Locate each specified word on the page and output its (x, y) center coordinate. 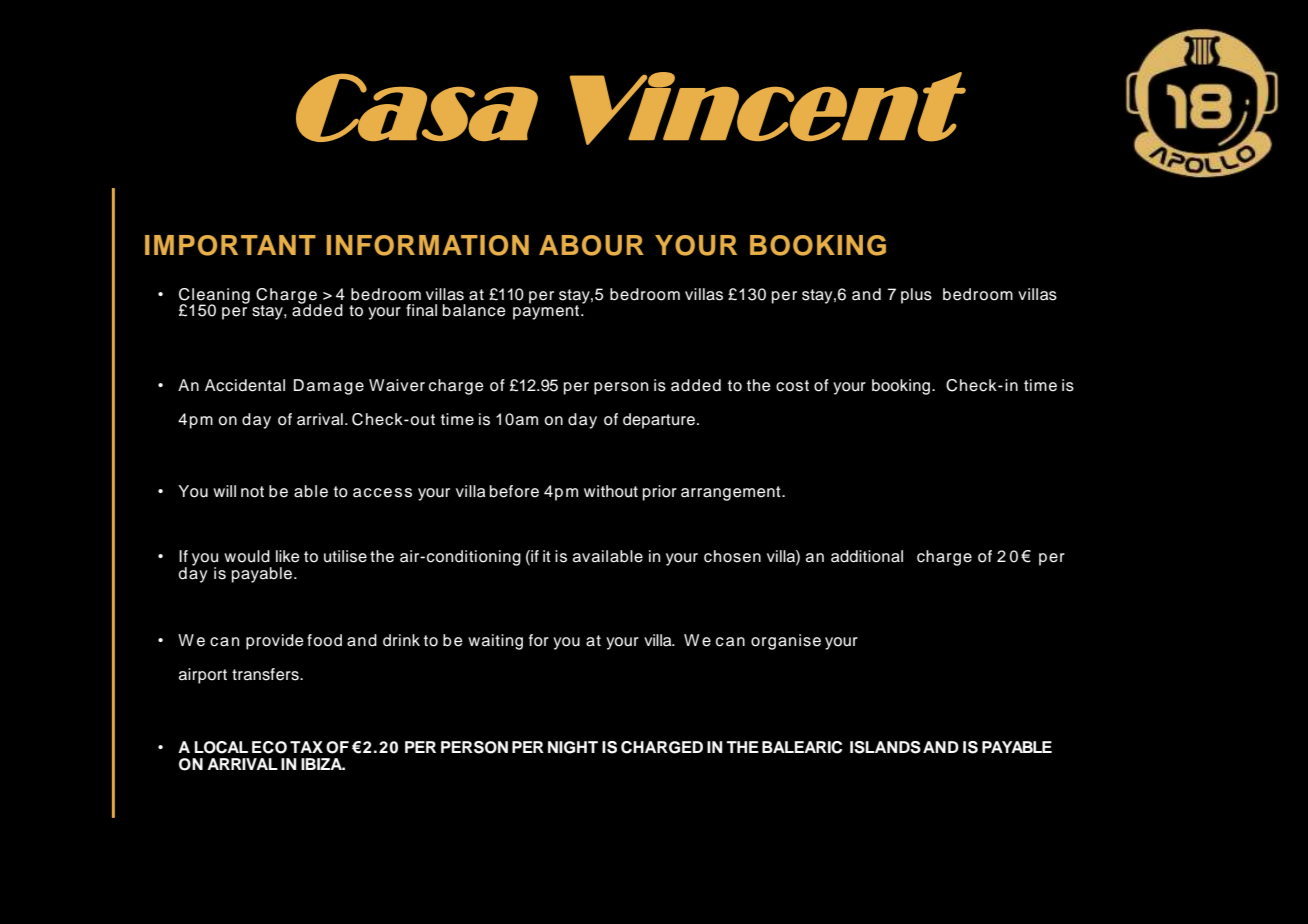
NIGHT (573, 747)
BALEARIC (802, 747)
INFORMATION (428, 245)
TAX (306, 747)
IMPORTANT (230, 245)
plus (916, 296)
